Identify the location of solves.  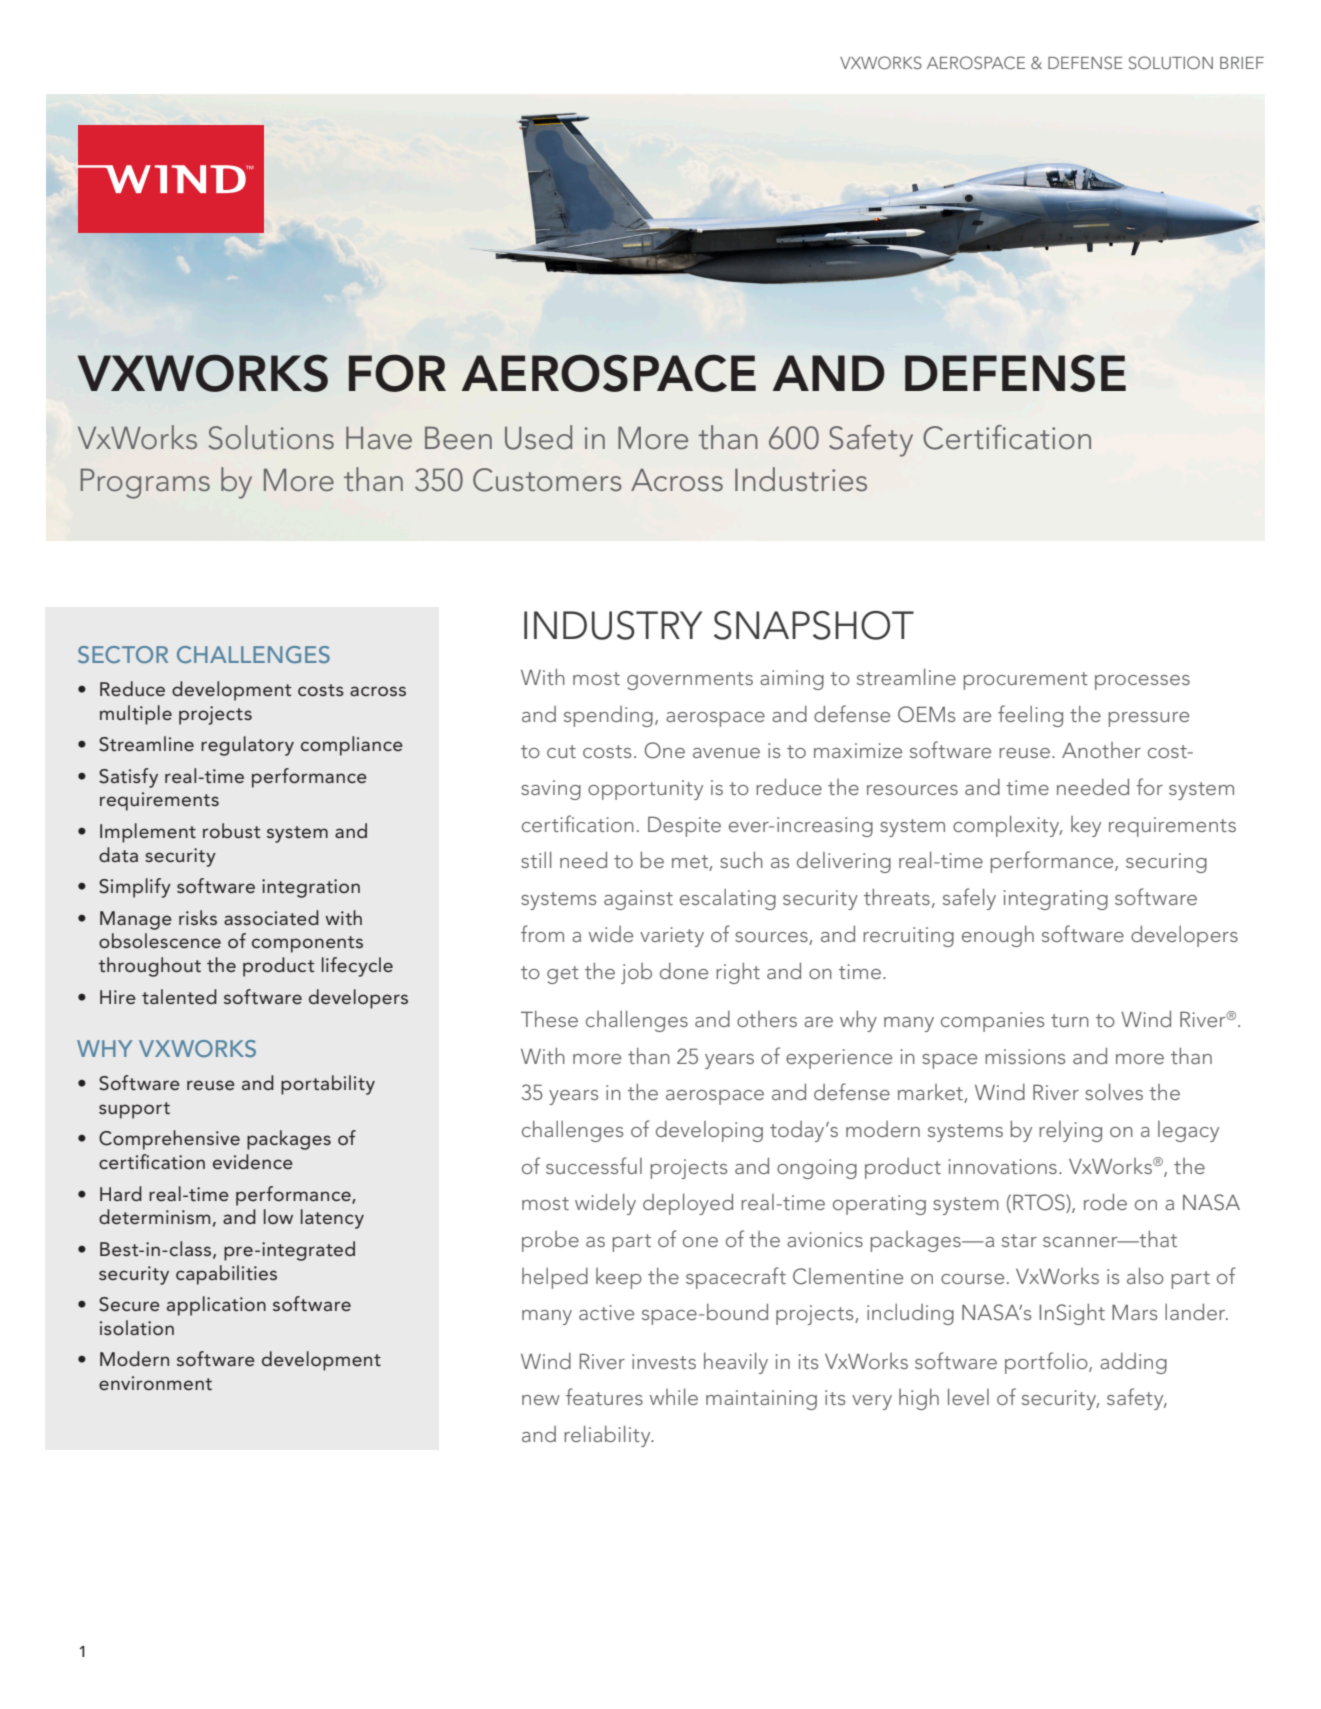
(1114, 1092).
